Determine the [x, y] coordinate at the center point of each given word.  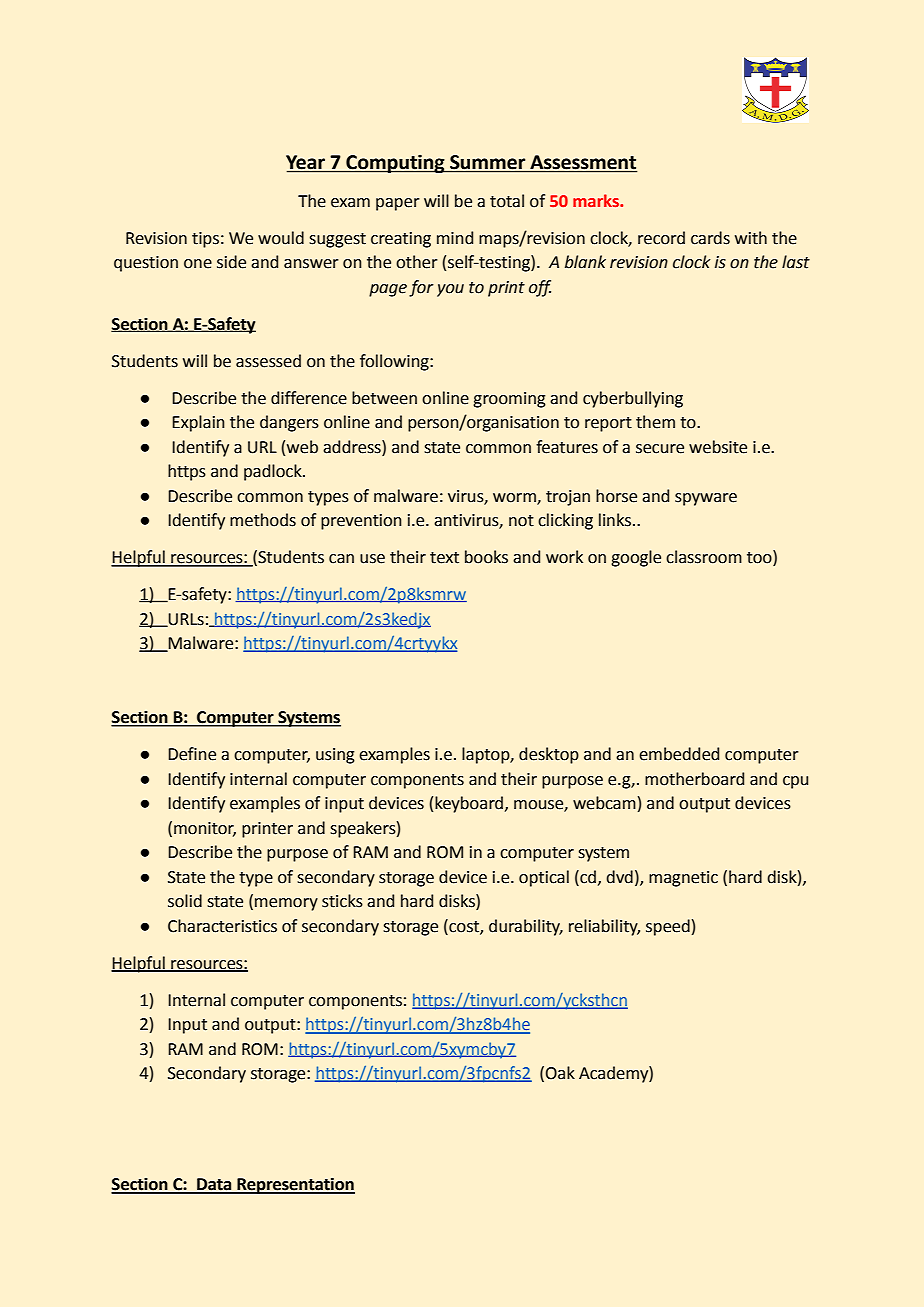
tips [205, 240]
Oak [560, 1073]
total [507, 201]
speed [668, 927]
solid [185, 901]
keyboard [469, 804]
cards [710, 238]
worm [515, 498]
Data [214, 1185]
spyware [706, 499]
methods [263, 520]
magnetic [683, 879]
